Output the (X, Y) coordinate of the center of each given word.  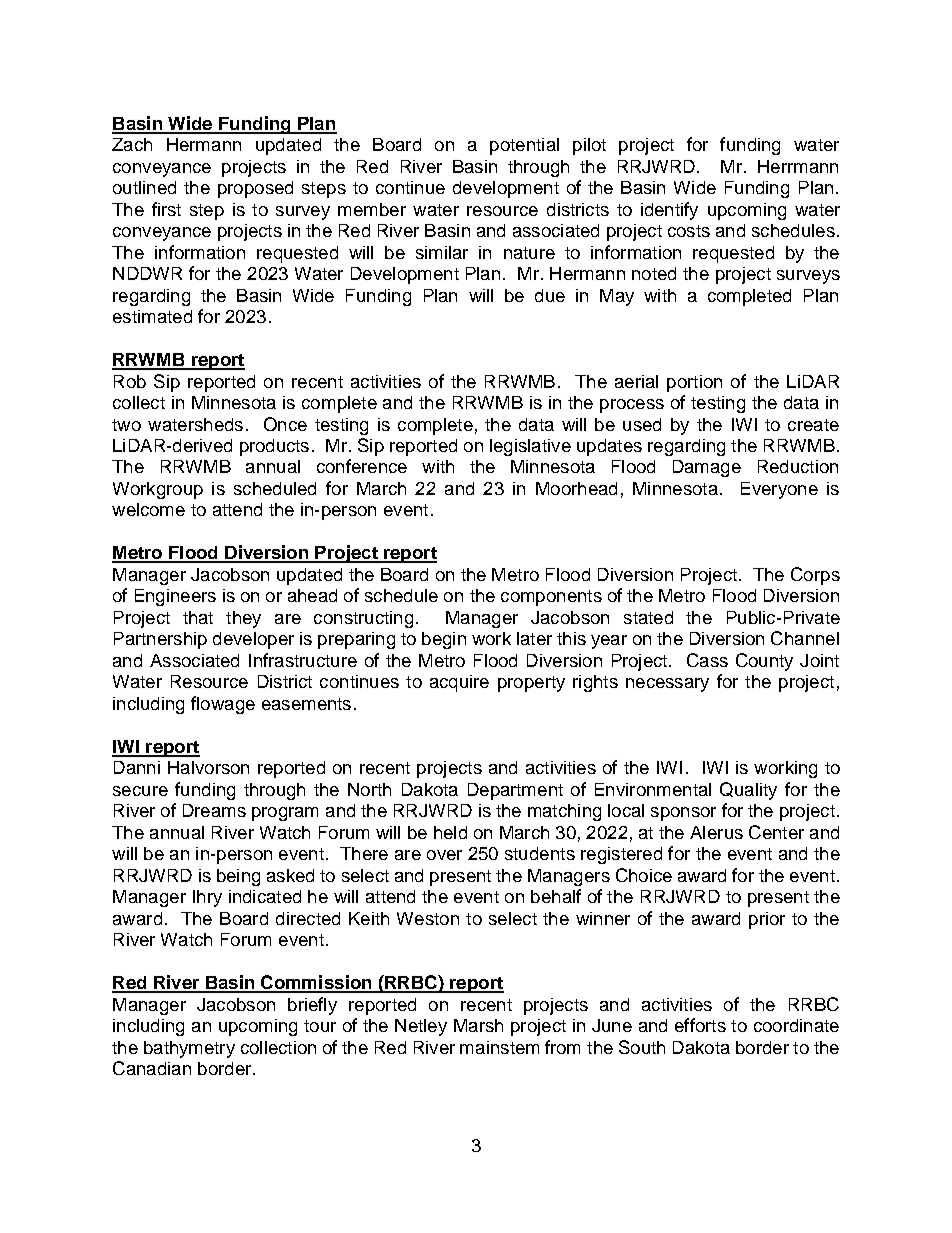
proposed (255, 189)
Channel (805, 638)
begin (444, 640)
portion (694, 383)
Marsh (478, 1025)
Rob (130, 381)
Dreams (214, 810)
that (198, 617)
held (450, 832)
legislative (530, 447)
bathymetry (189, 1049)
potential (524, 146)
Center (776, 832)
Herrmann (798, 166)
